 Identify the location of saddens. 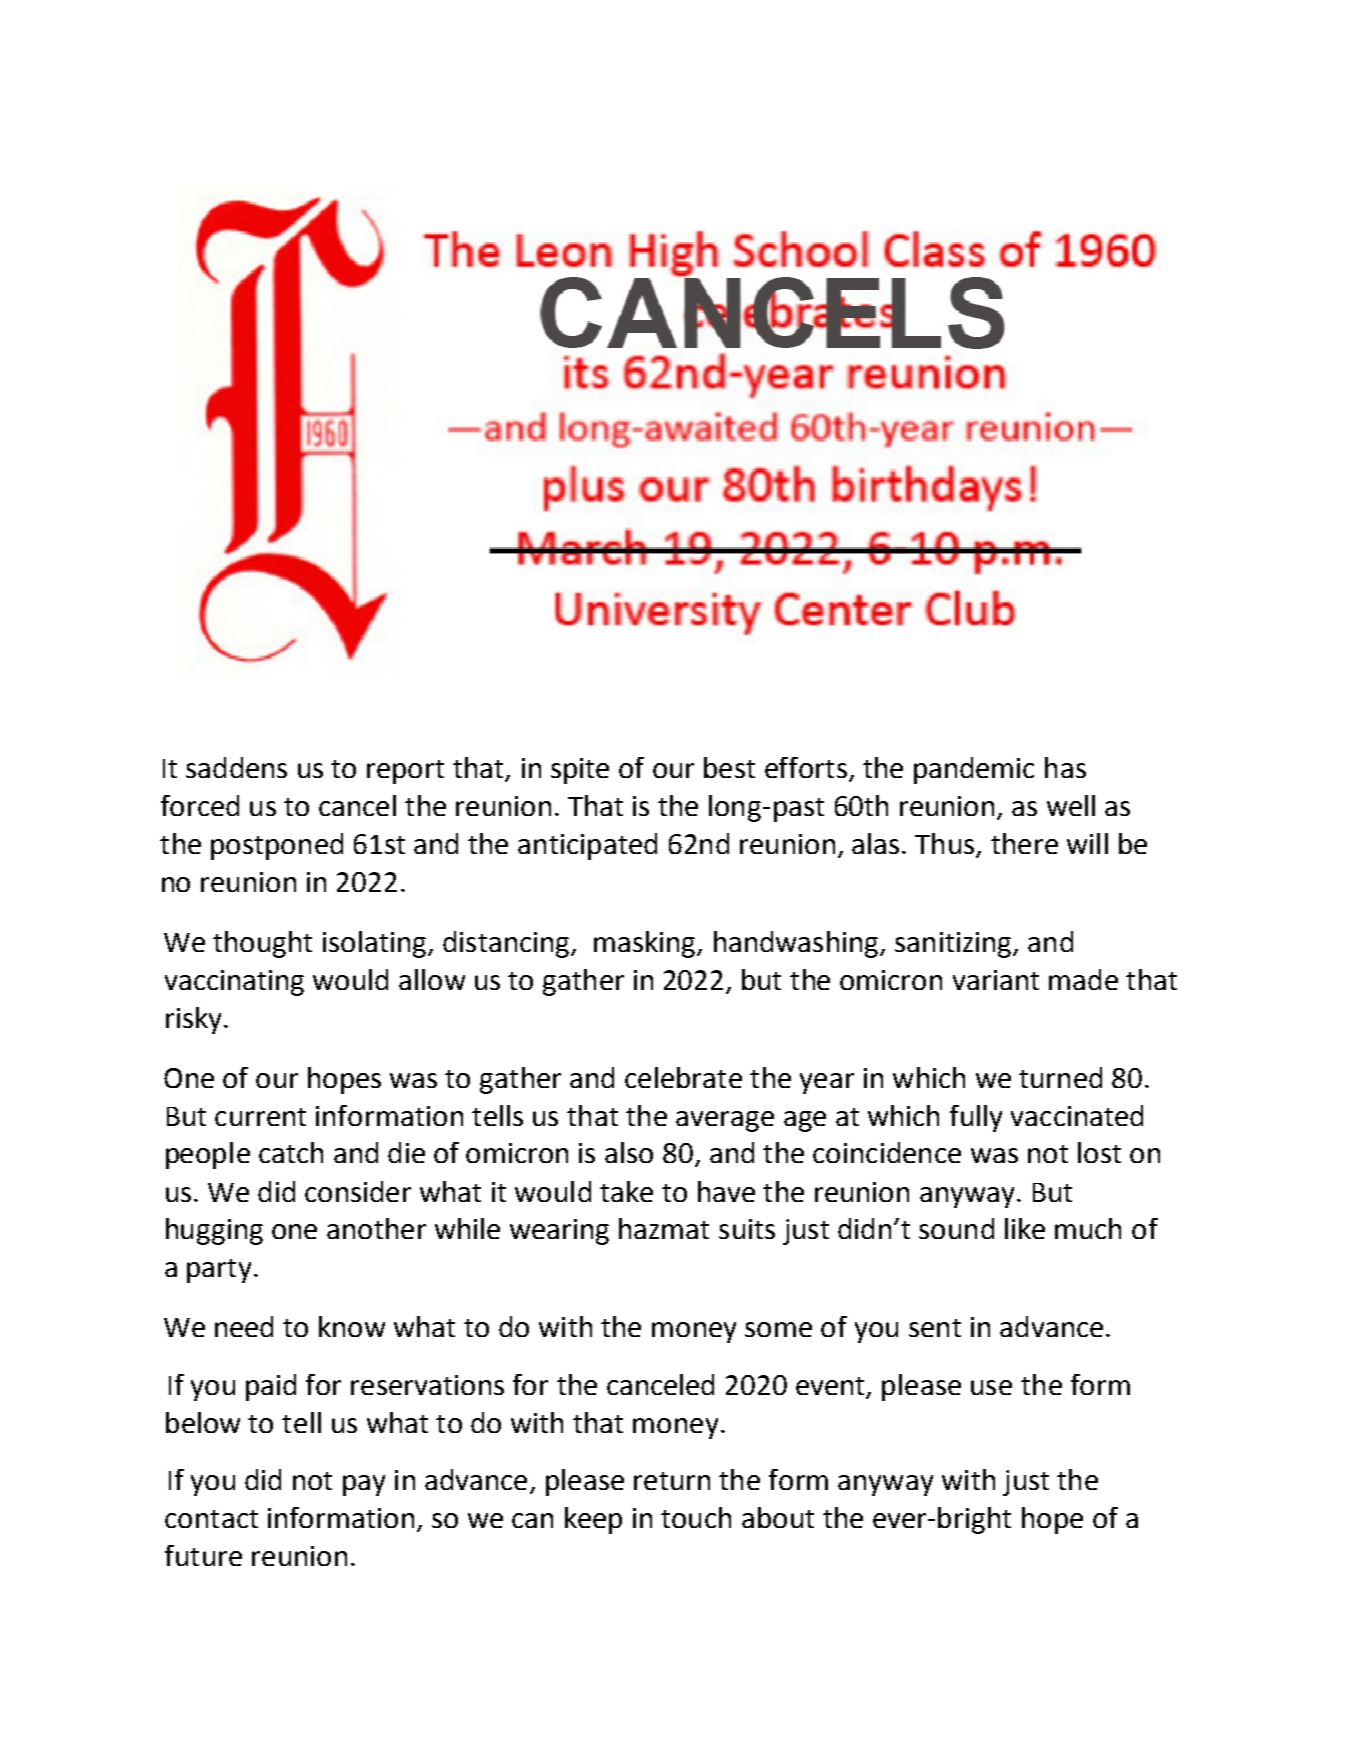
(236, 767).
